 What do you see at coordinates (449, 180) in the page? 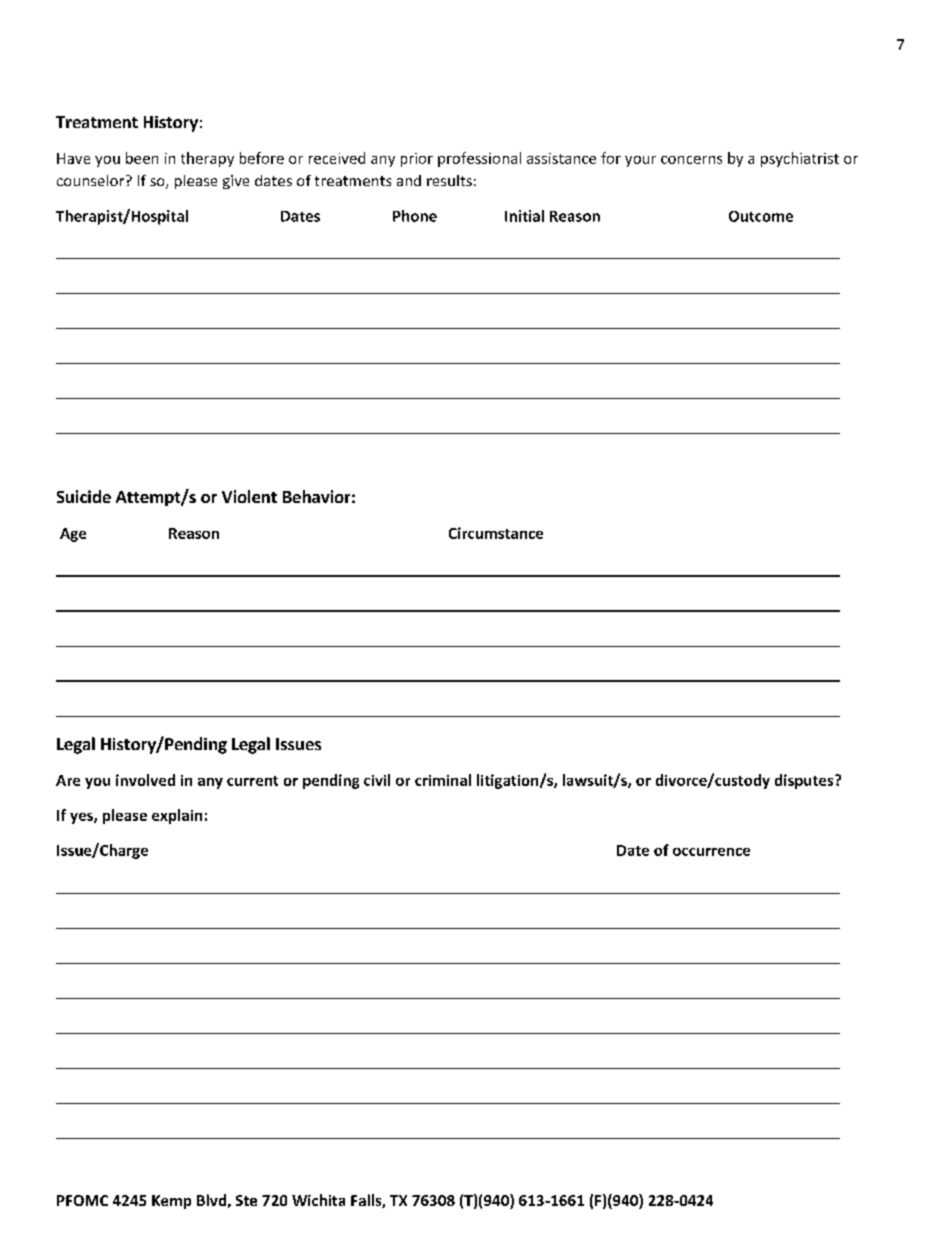
I see `results` at bounding box center [449, 180].
